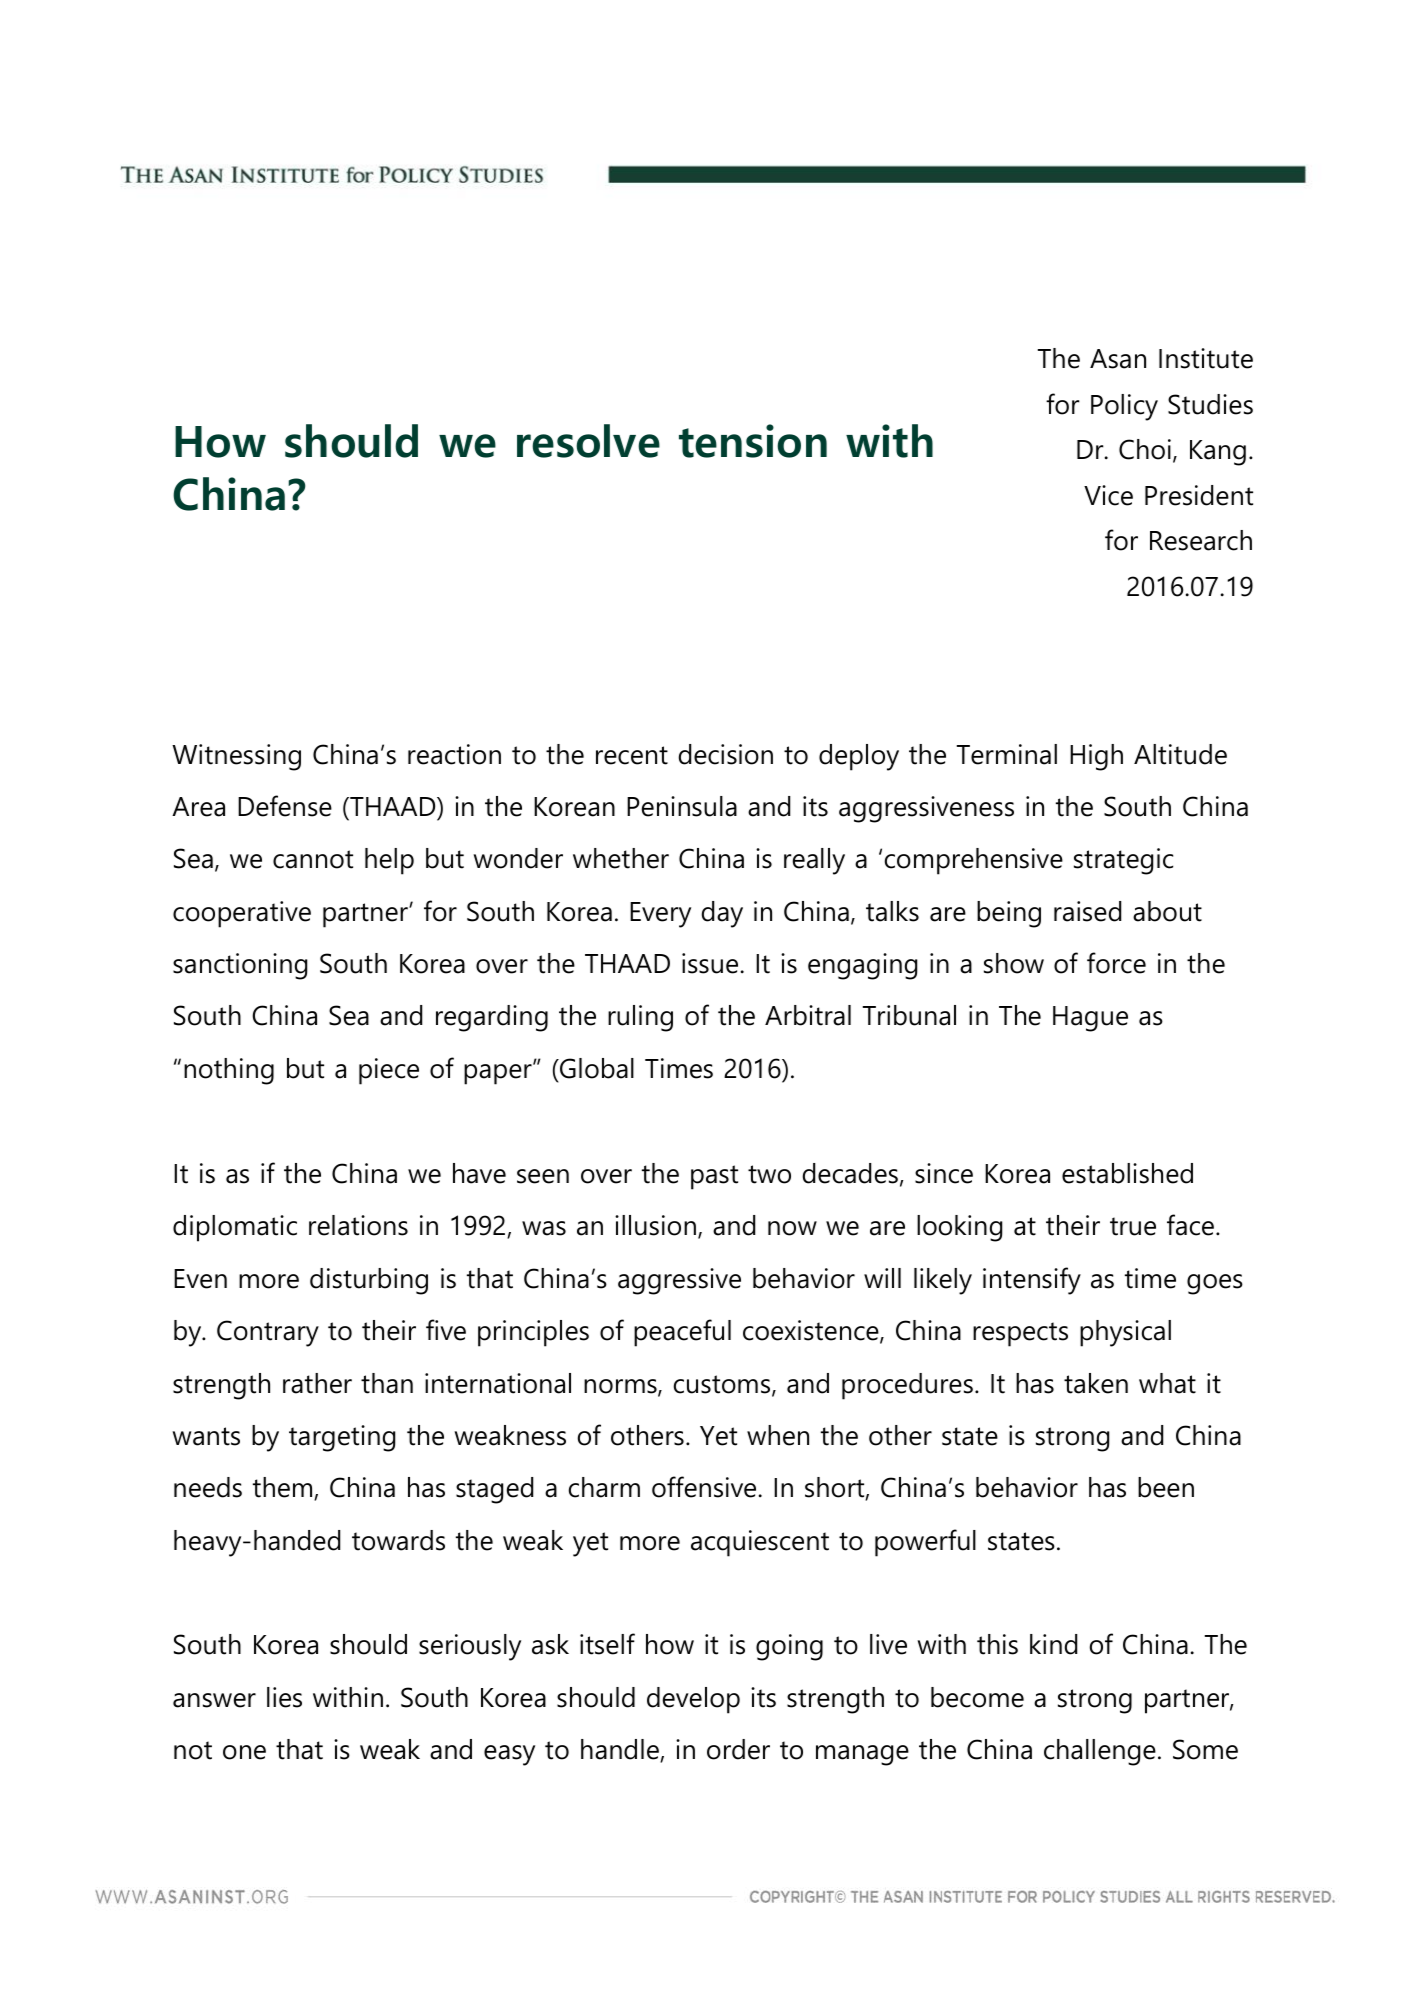 This page has height=2016, width=1426. I want to click on cannot, so click(313, 859).
